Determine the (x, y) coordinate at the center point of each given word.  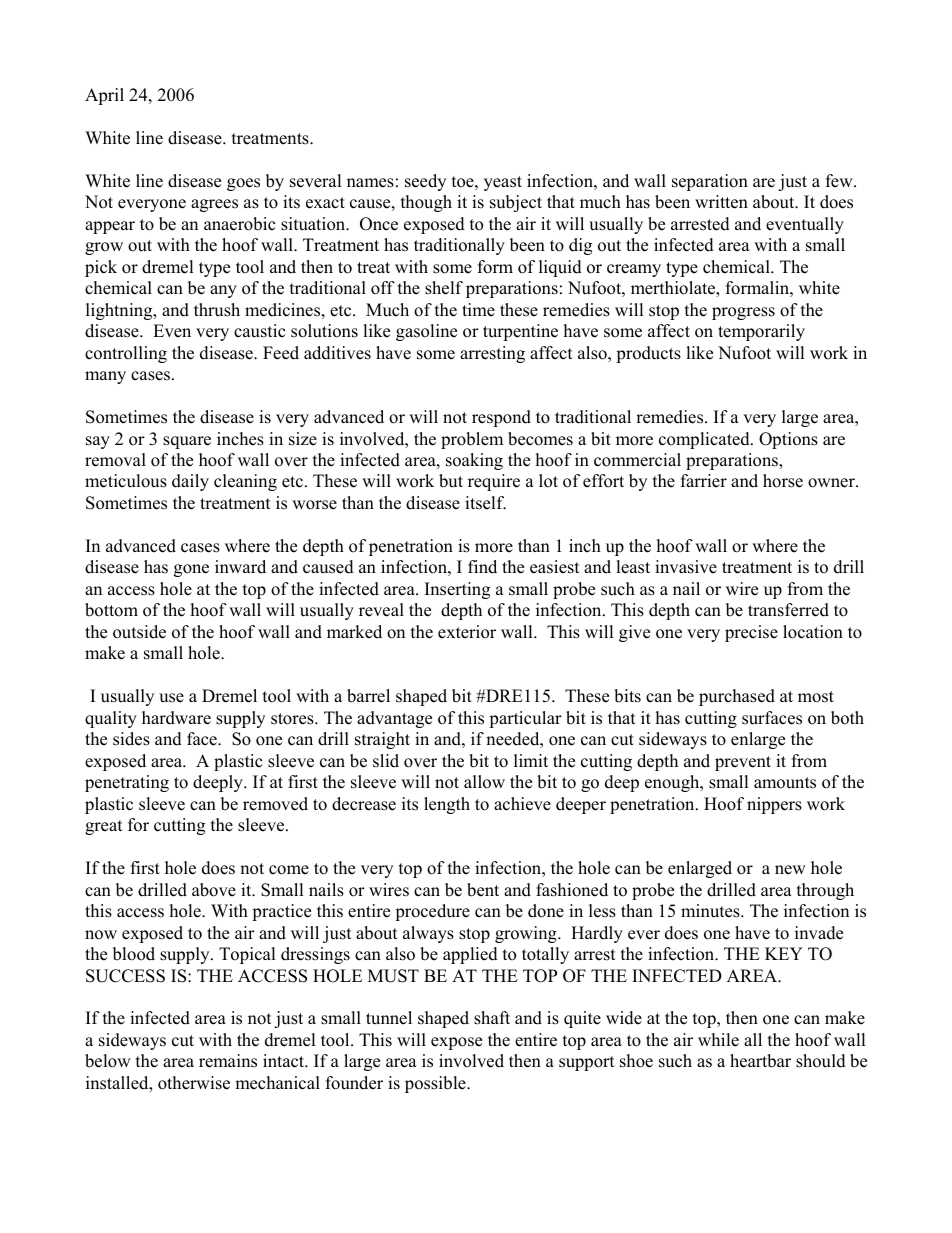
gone (191, 570)
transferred (788, 610)
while (718, 1040)
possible (436, 1084)
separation (710, 182)
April (104, 96)
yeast (503, 183)
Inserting (457, 590)
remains (228, 1061)
